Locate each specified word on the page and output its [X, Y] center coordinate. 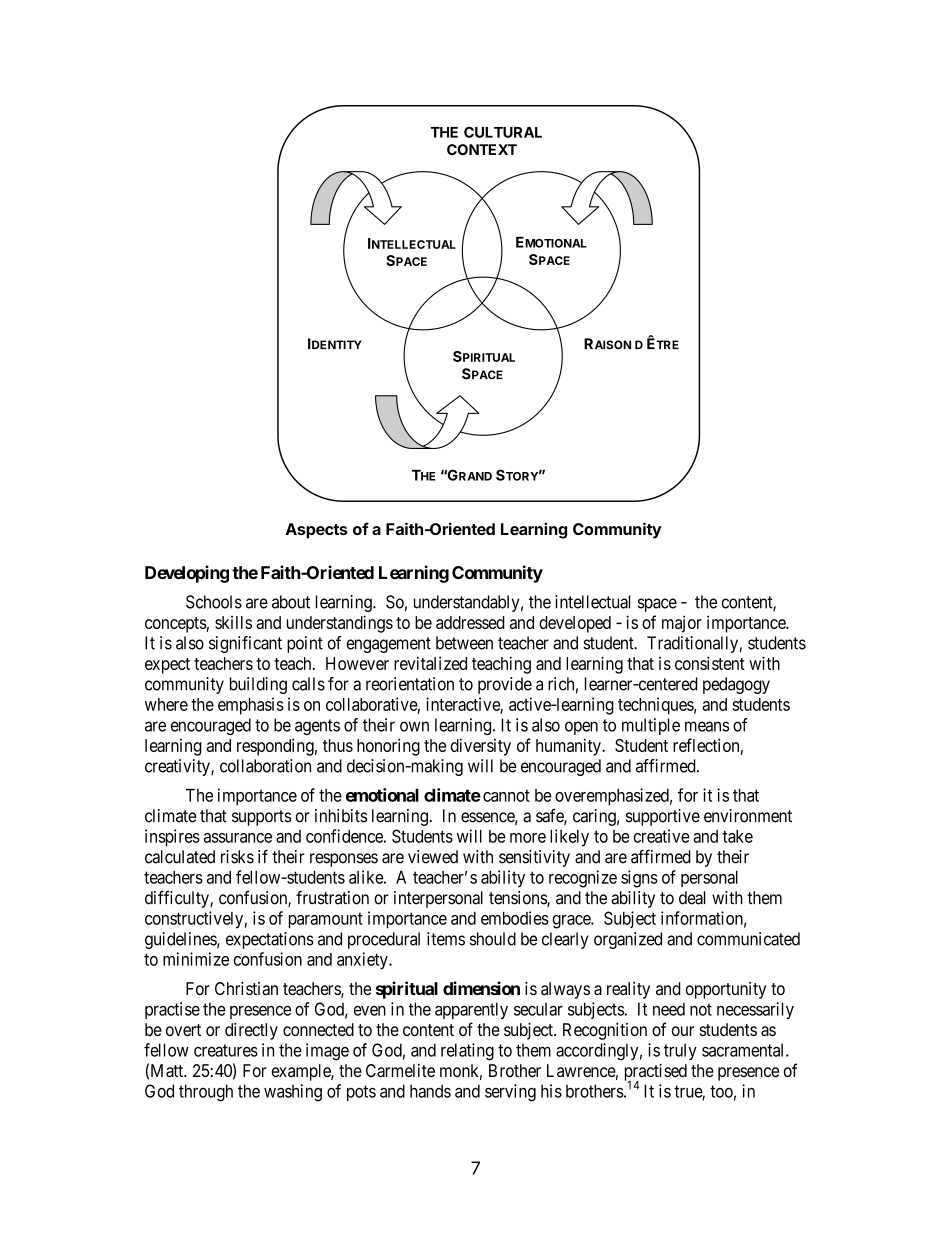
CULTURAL [503, 132]
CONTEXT [482, 149]
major [682, 624]
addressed [470, 622]
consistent [710, 663]
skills [233, 622]
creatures [226, 1050]
